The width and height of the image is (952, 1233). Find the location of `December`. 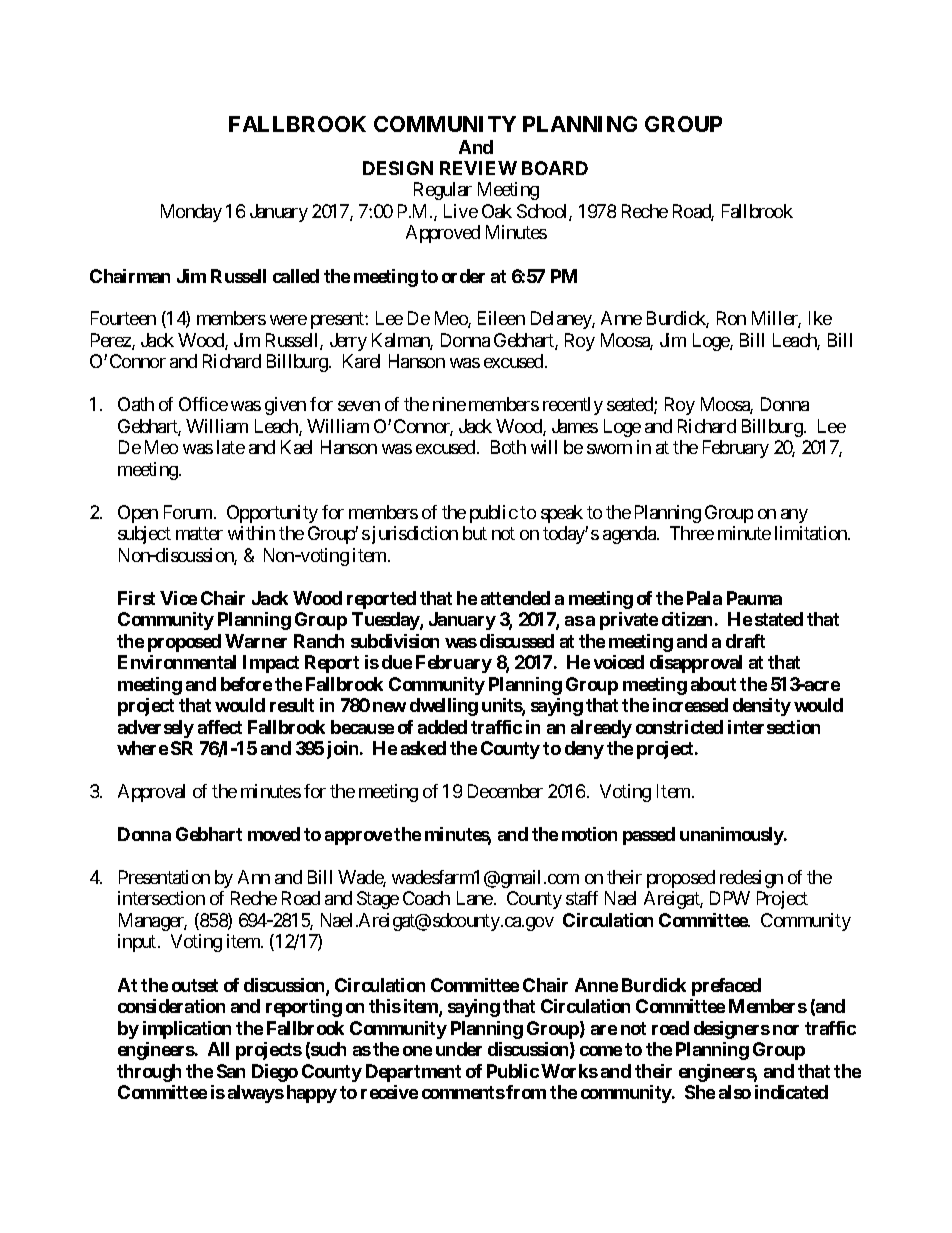

December is located at coordinates (505, 791).
